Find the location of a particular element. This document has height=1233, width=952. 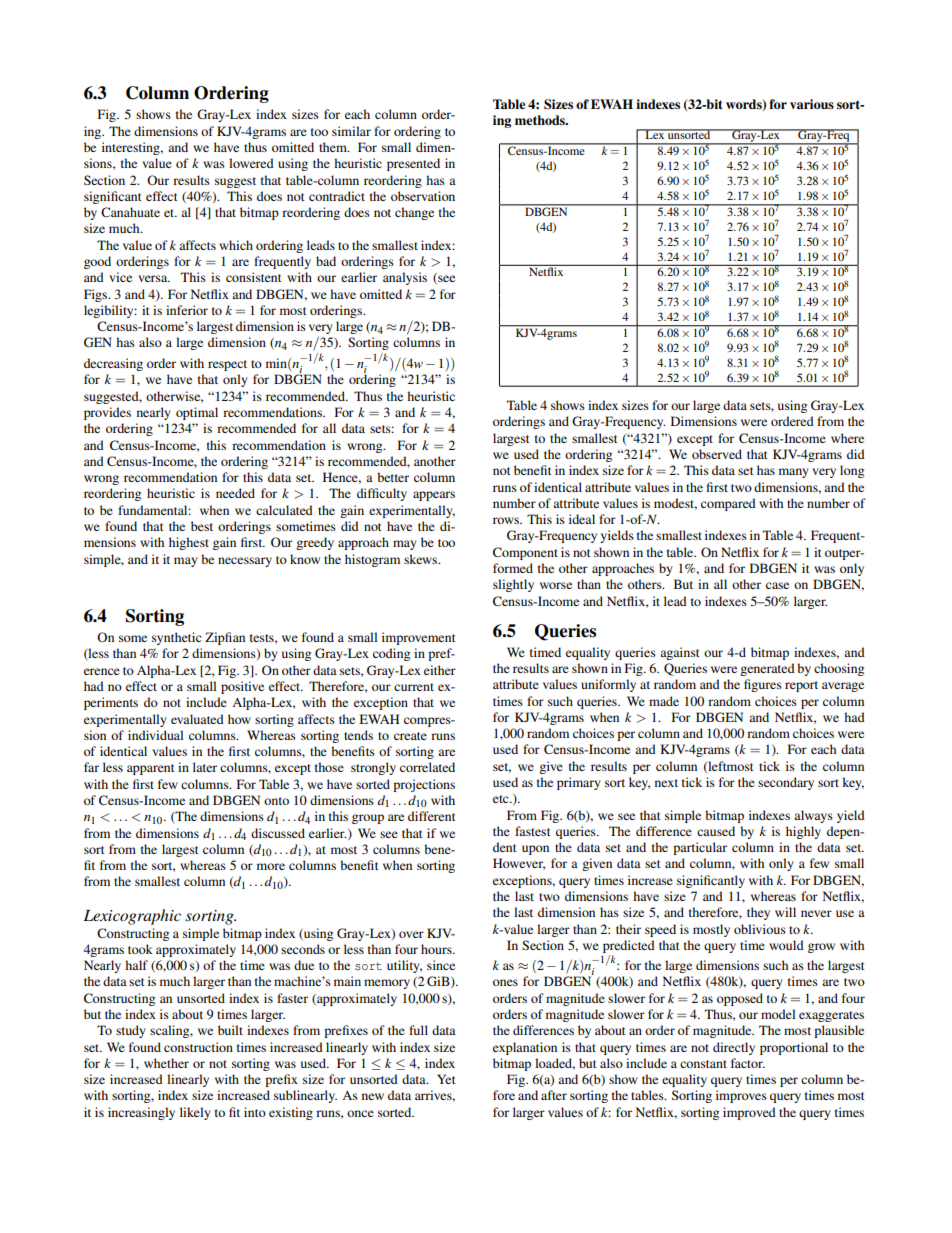

slightly is located at coordinates (513, 585).
